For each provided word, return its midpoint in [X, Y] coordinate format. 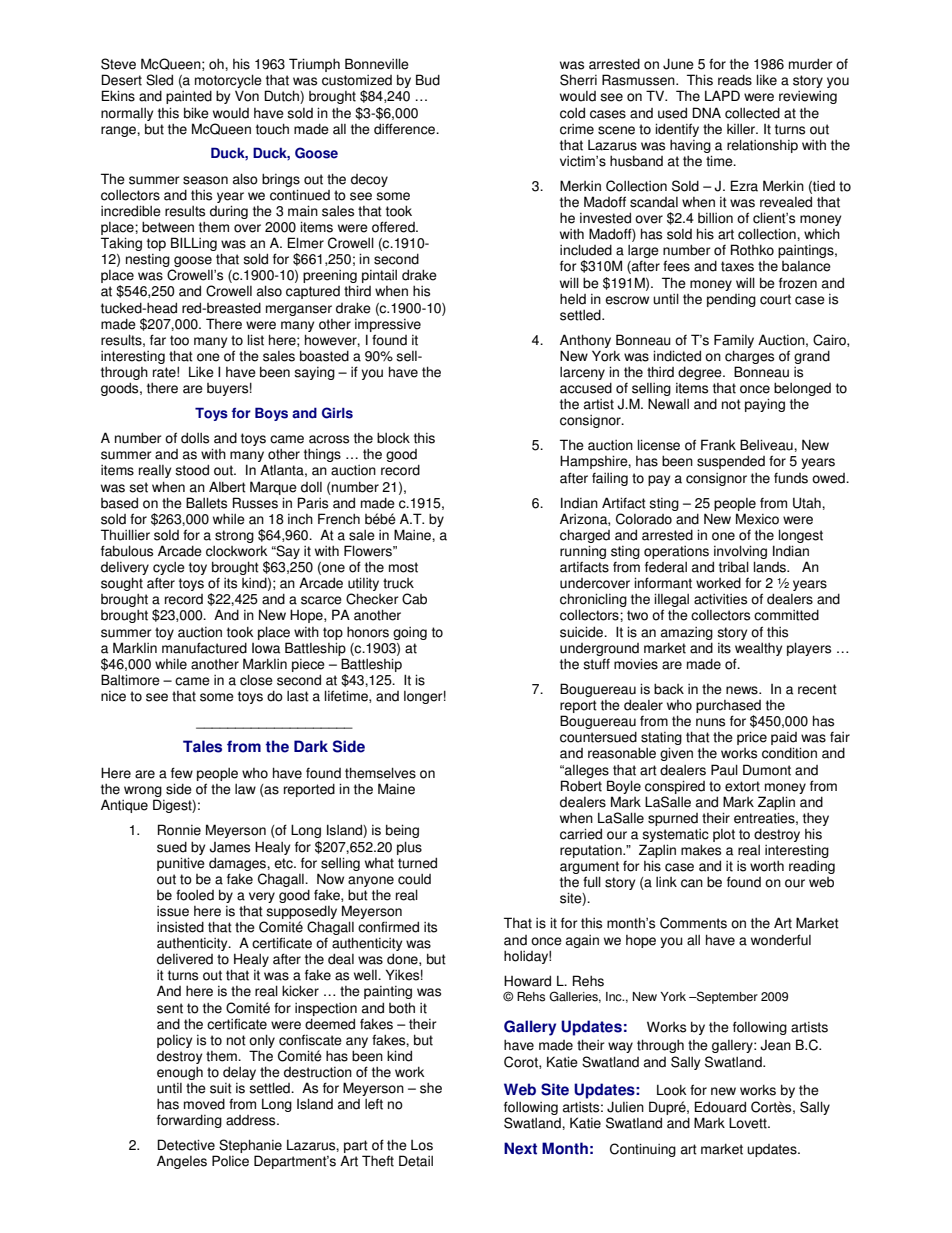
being [402, 831]
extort [742, 786]
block [393, 438]
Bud [428, 80]
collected [752, 113]
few [182, 773]
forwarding [189, 1121]
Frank [718, 445]
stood [192, 470]
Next [520, 1148]
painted [189, 97]
